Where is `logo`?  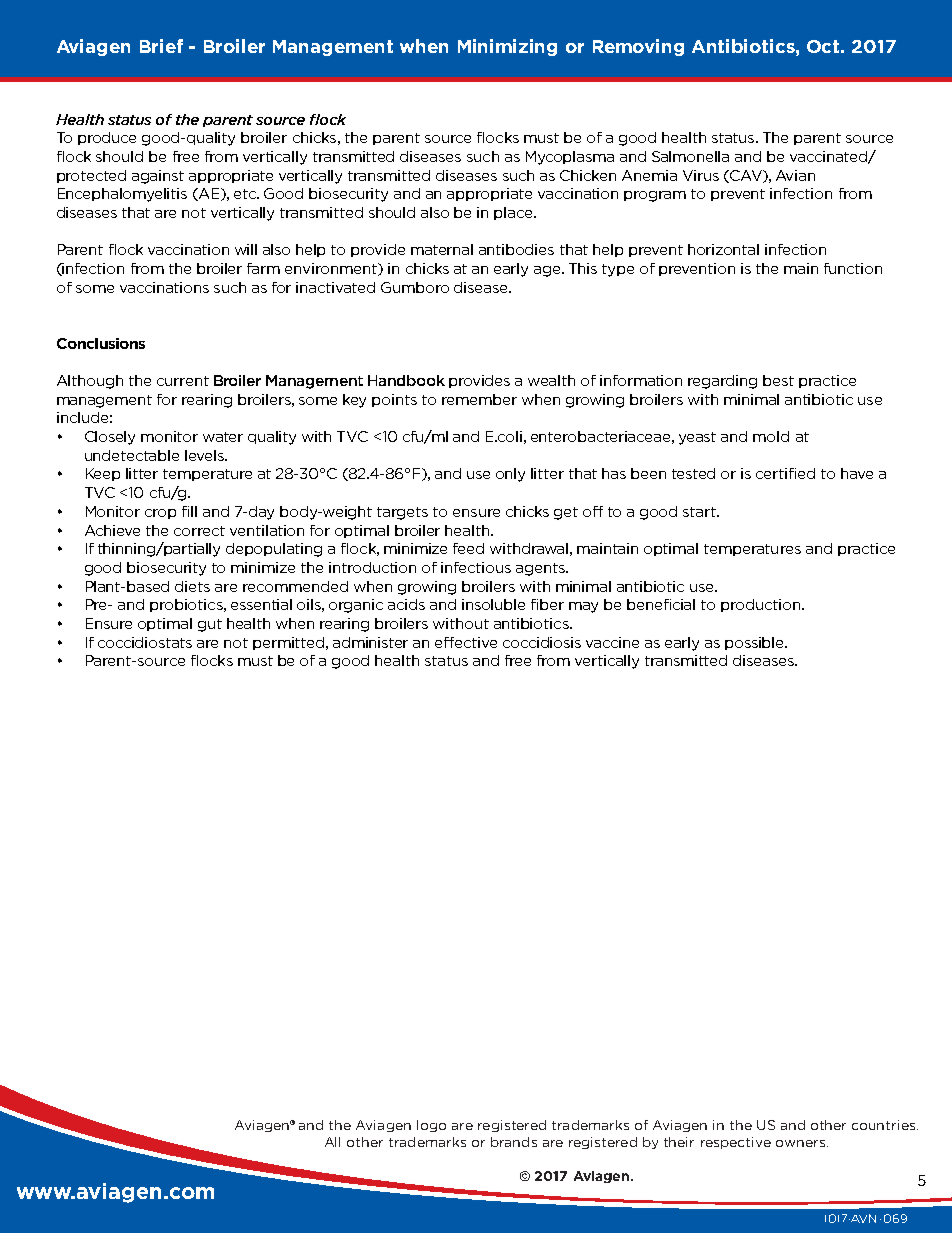
logo is located at coordinates (431, 1126).
